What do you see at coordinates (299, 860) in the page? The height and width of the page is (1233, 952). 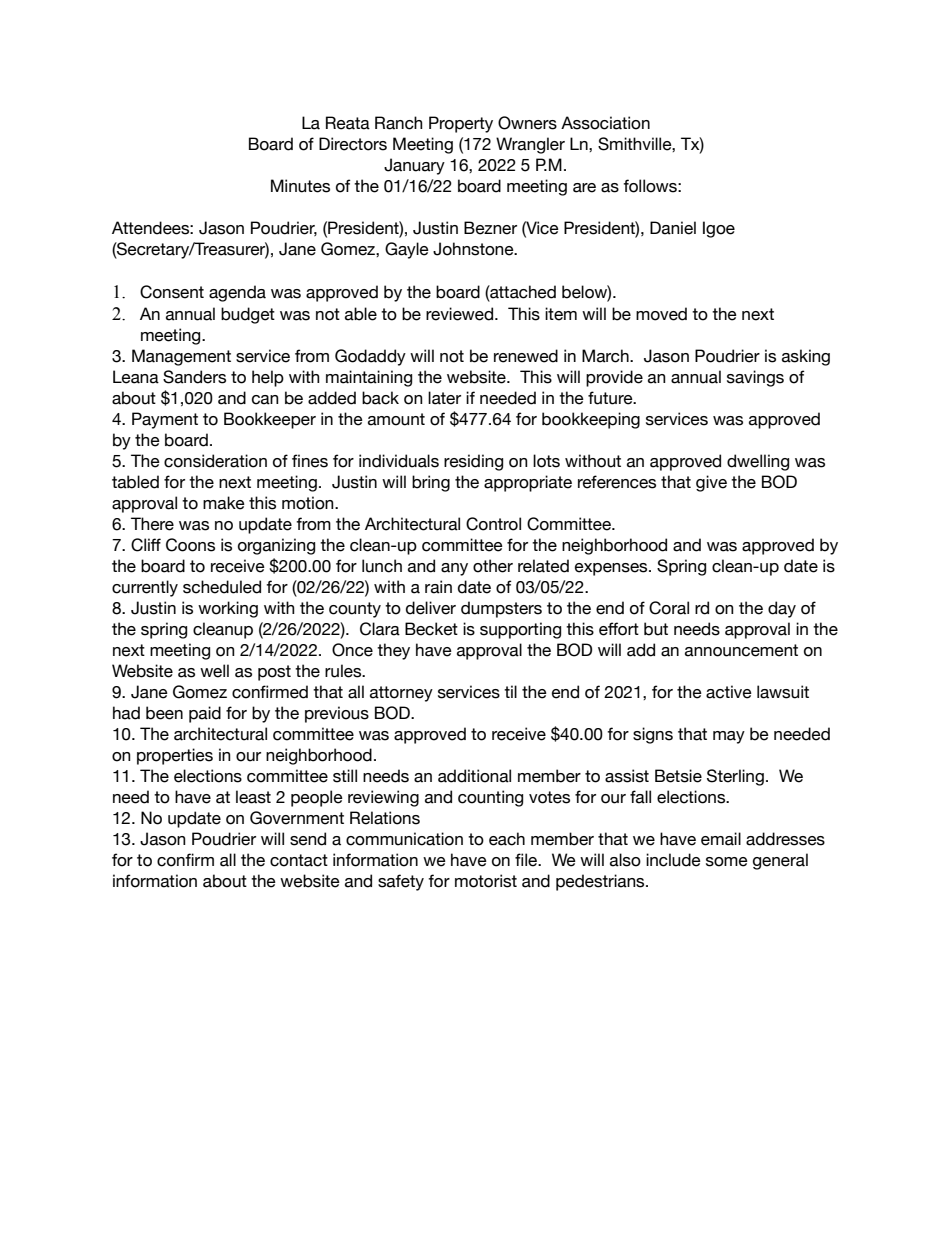 I see `contact` at bounding box center [299, 860].
